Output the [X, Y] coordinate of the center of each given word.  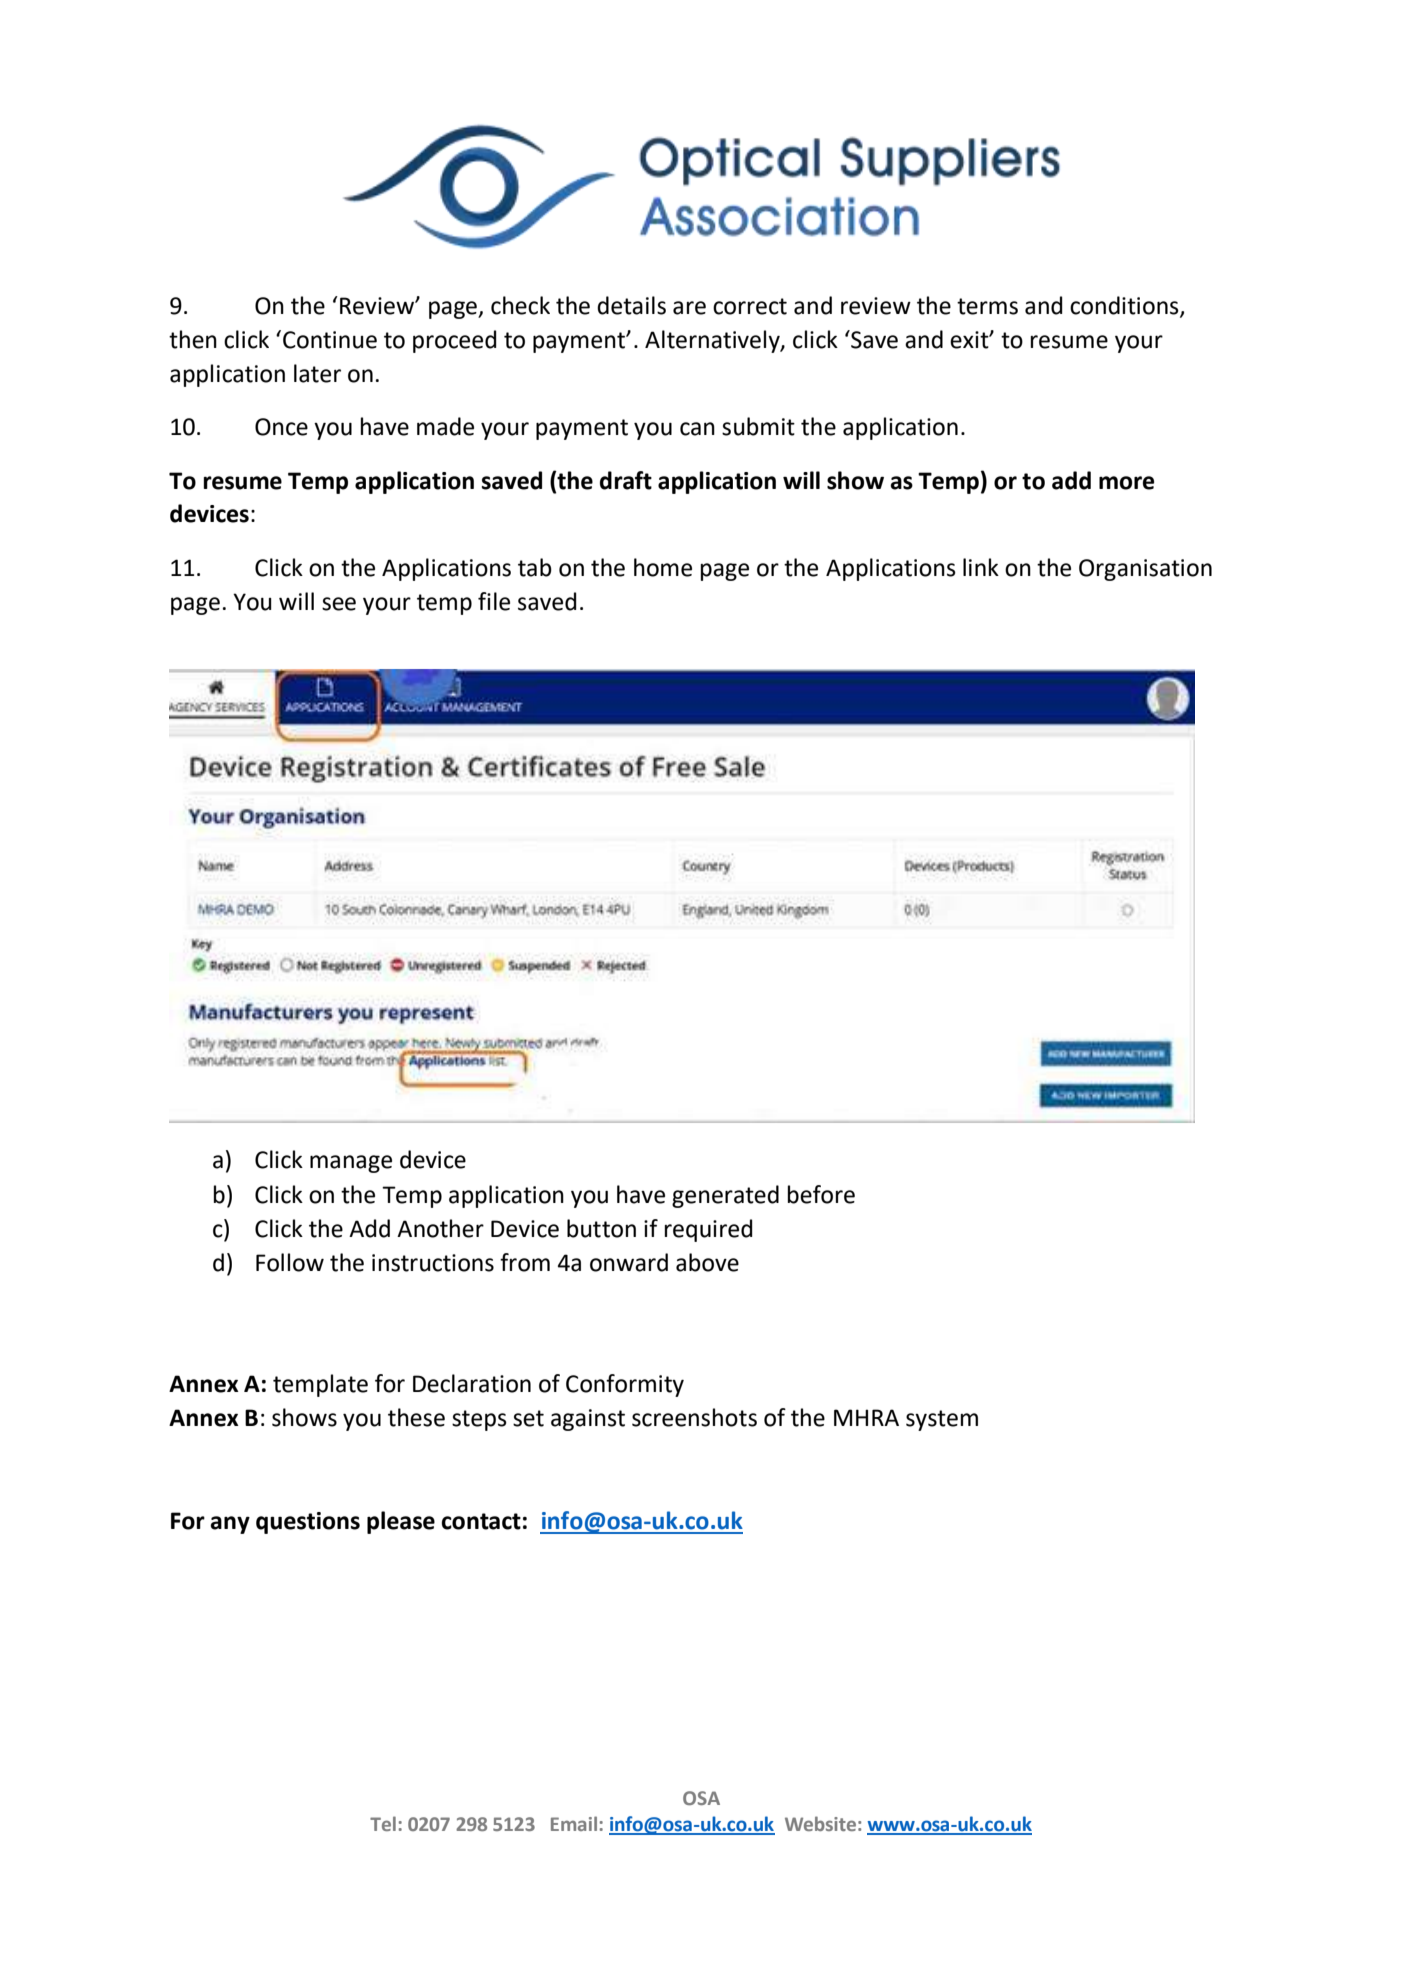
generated [725, 1196]
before [821, 1194]
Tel [383, 1823]
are [689, 308]
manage [351, 1164]
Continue [330, 340]
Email [574, 1823]
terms [987, 306]
